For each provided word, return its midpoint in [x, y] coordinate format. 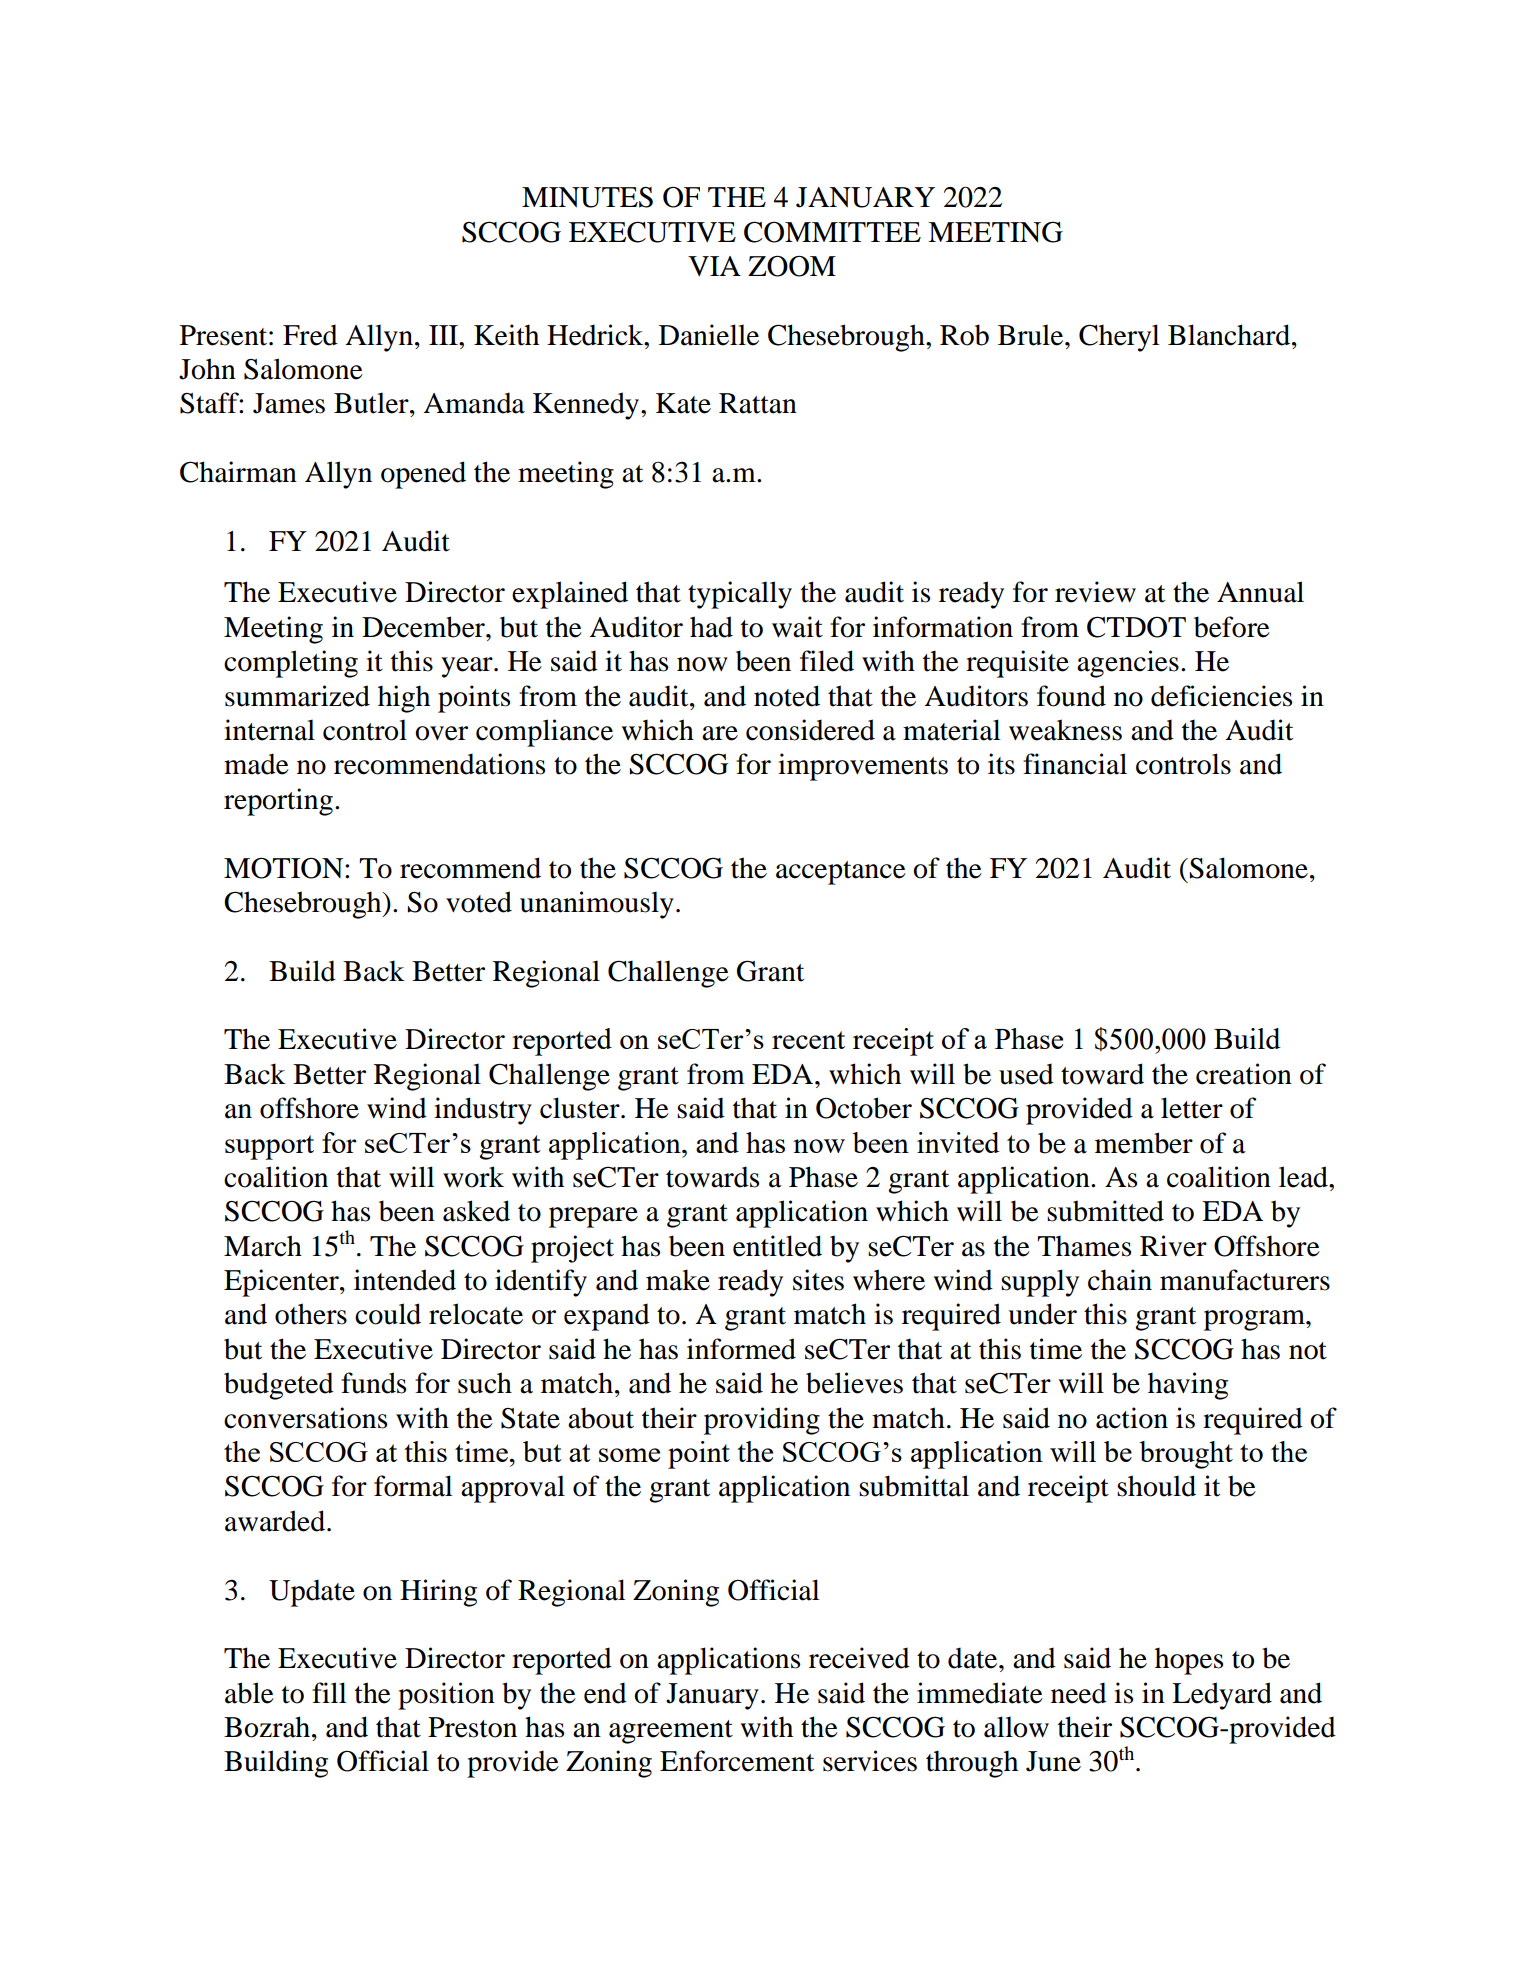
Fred [310, 335]
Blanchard [1230, 335]
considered [810, 730]
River [1173, 1246]
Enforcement [737, 1761]
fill [329, 1692]
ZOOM [792, 266]
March [263, 1246]
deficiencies [1221, 696]
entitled [777, 1246]
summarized [297, 696]
